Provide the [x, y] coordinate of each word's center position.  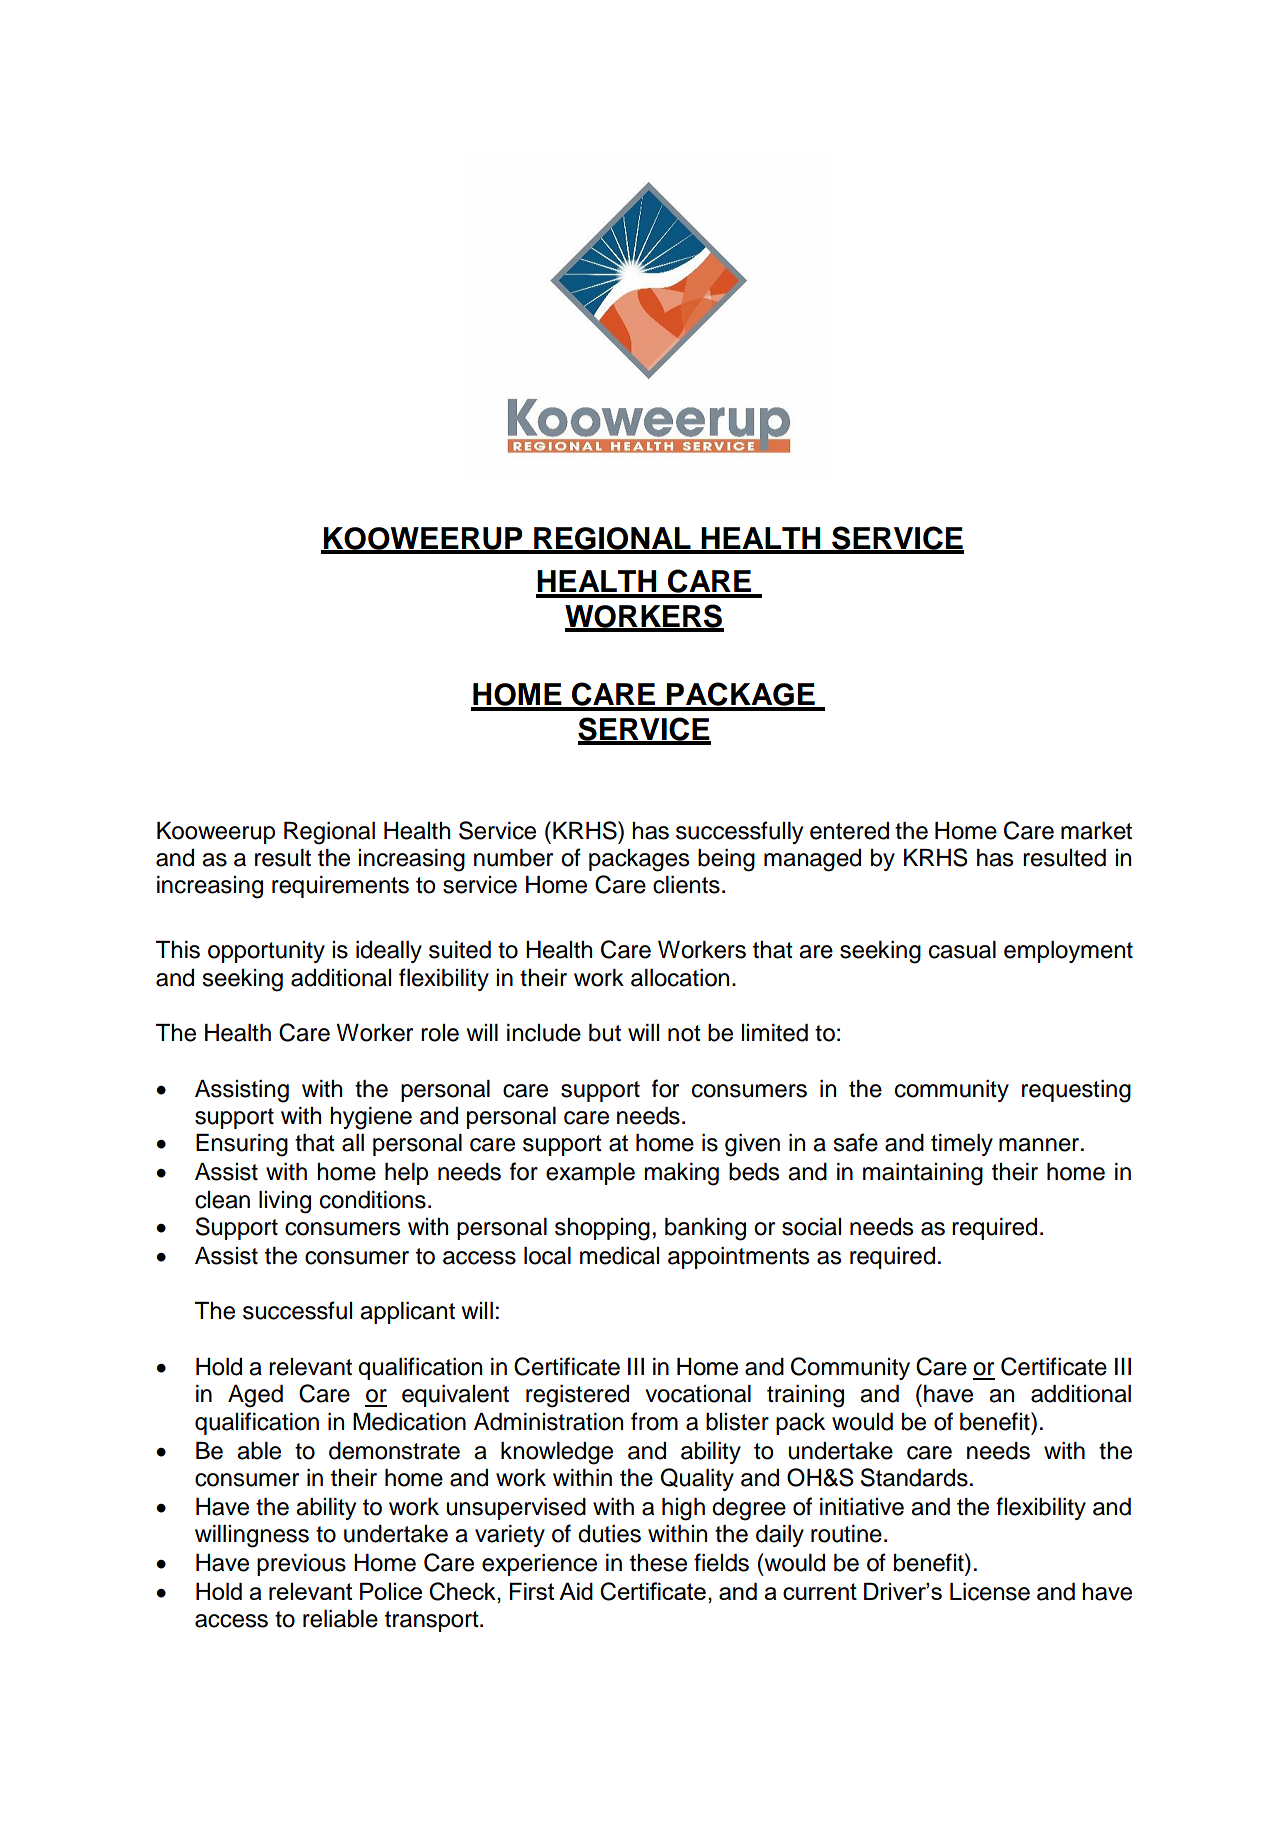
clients [686, 885]
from [654, 1421]
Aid [576, 1591]
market [1096, 831]
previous [301, 1565]
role [440, 1033]
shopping [602, 1229]
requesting [1076, 1091]
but [605, 1033]
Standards [914, 1477]
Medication [409, 1422]
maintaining [923, 1174]
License [990, 1592]
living [285, 1202]
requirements [340, 887]
